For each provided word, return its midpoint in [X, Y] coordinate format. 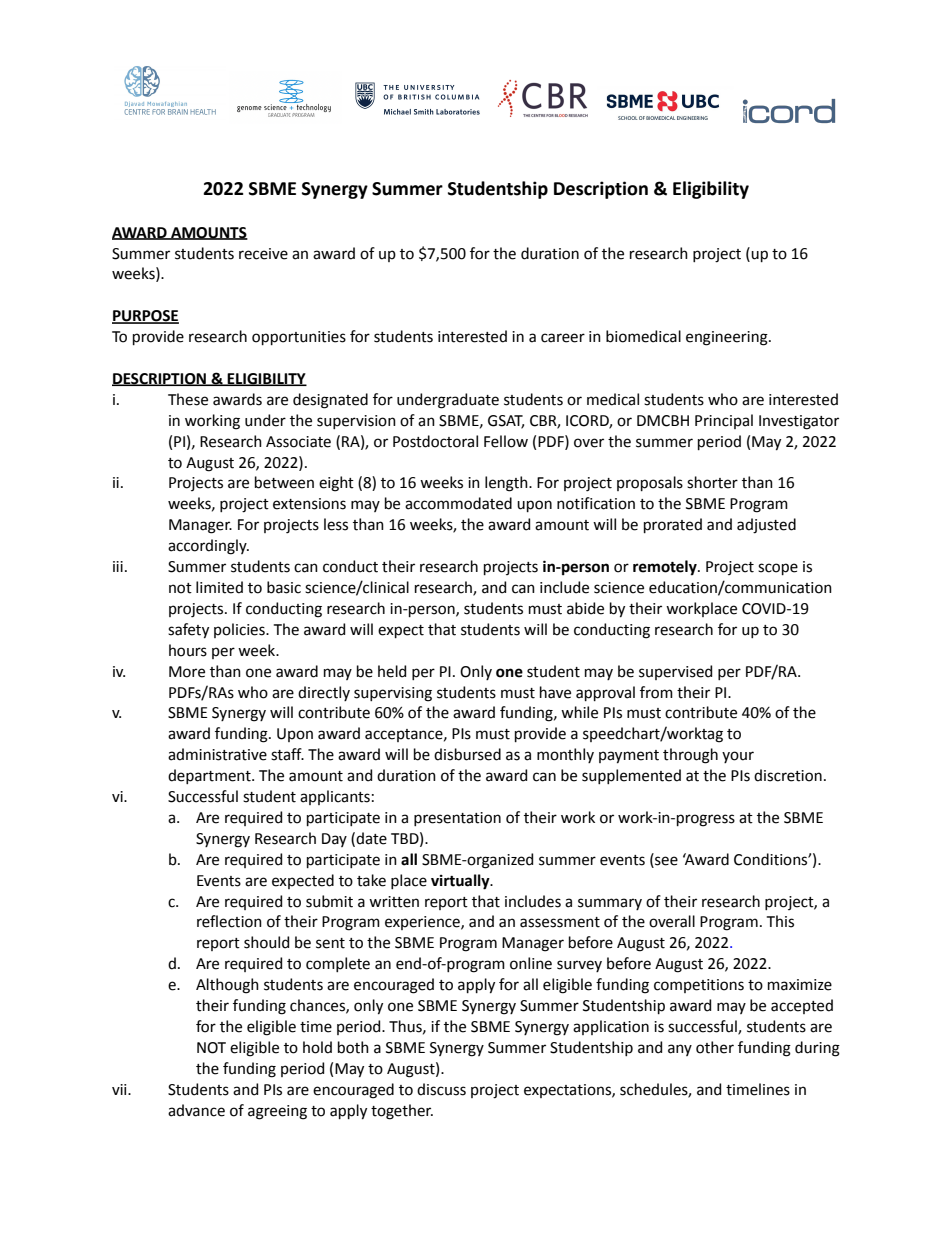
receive [263, 254]
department [210, 776]
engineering [728, 338]
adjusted [766, 526]
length [507, 484]
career [563, 338]
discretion [788, 775]
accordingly [208, 547]
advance [196, 1110]
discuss [441, 1089]
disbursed [467, 754]
